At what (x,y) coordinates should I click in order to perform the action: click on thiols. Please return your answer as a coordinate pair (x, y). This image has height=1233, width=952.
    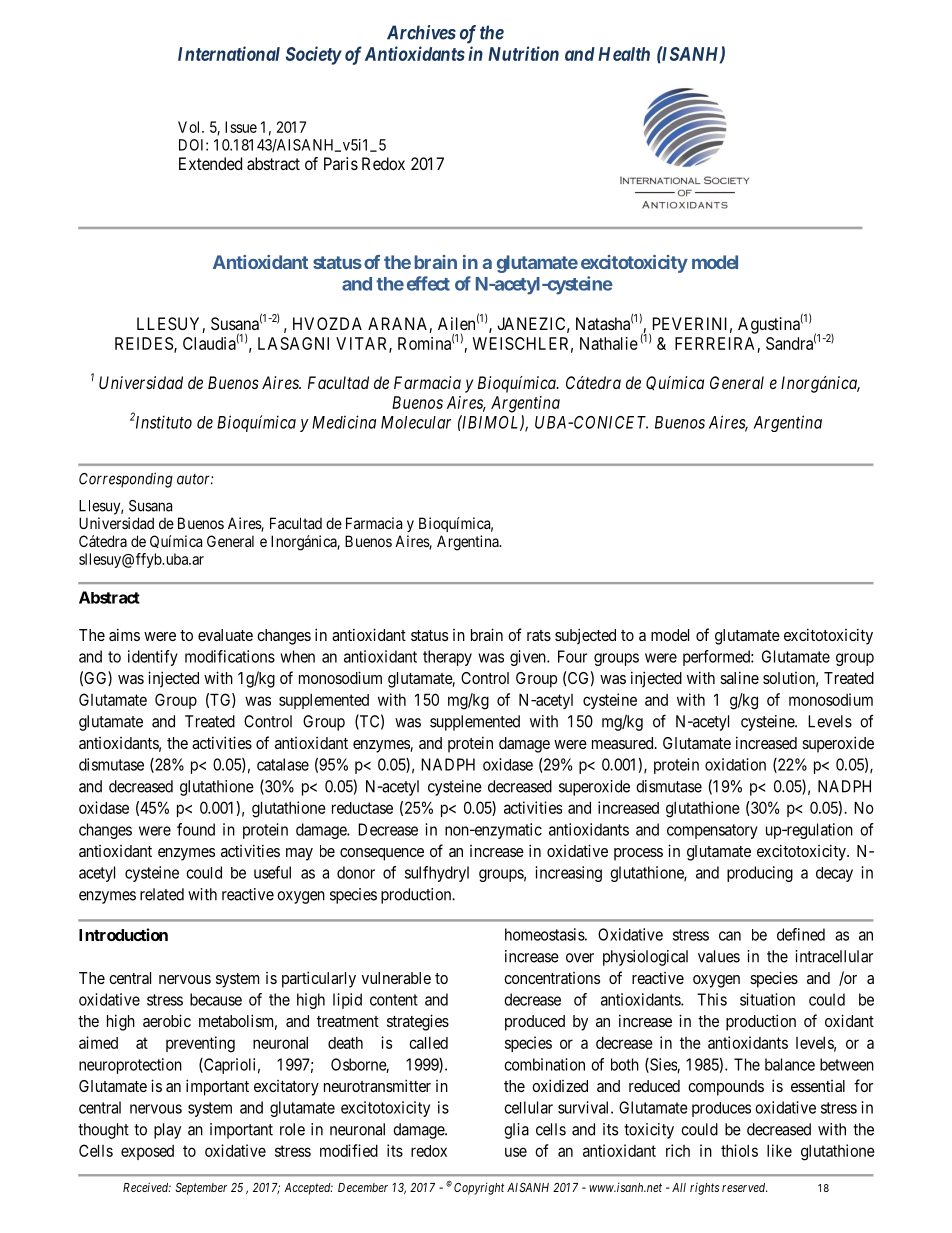
    Looking at the image, I should click on (739, 1150).
